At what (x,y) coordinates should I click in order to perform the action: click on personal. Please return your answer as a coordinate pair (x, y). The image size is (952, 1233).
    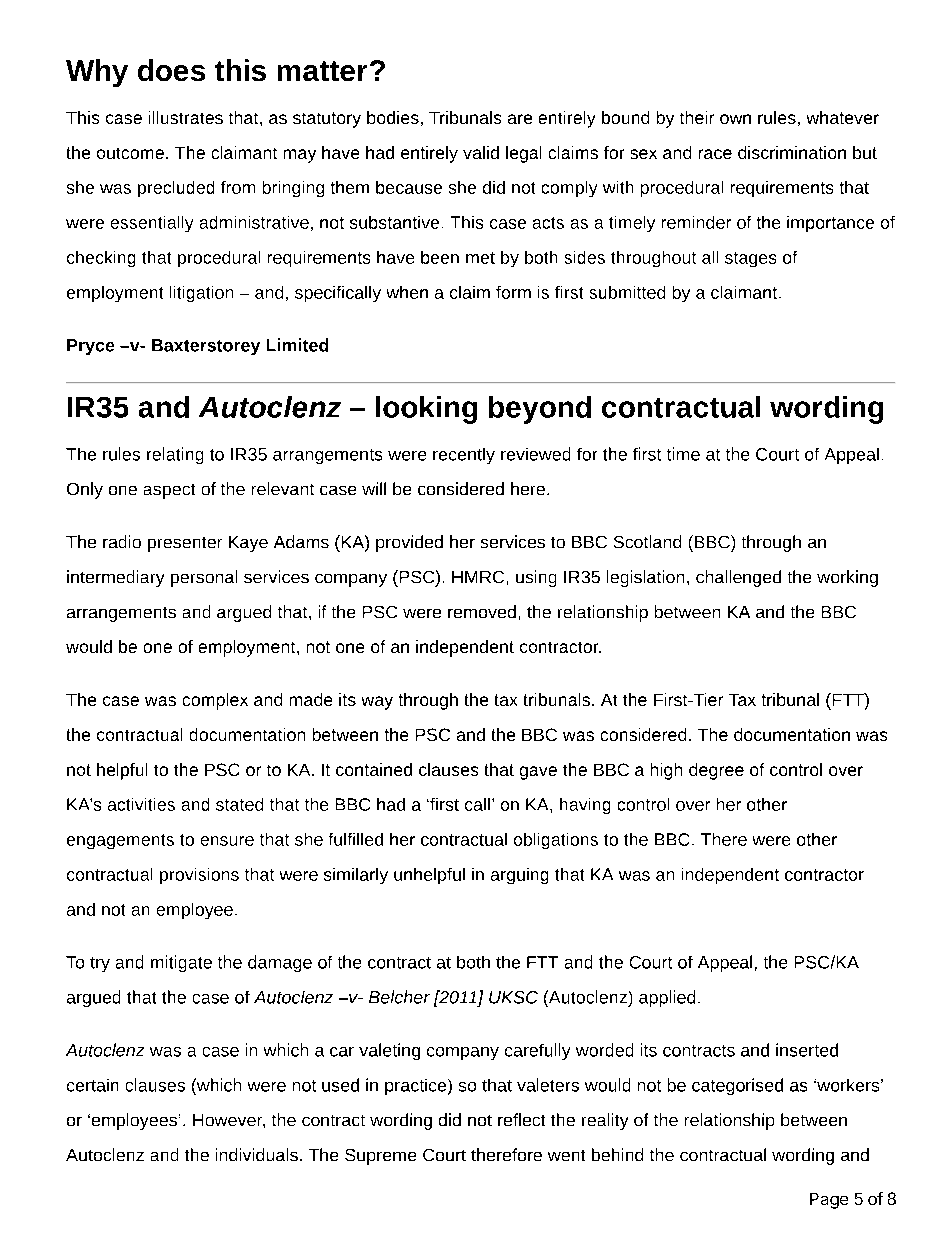
    Looking at the image, I should click on (204, 578).
